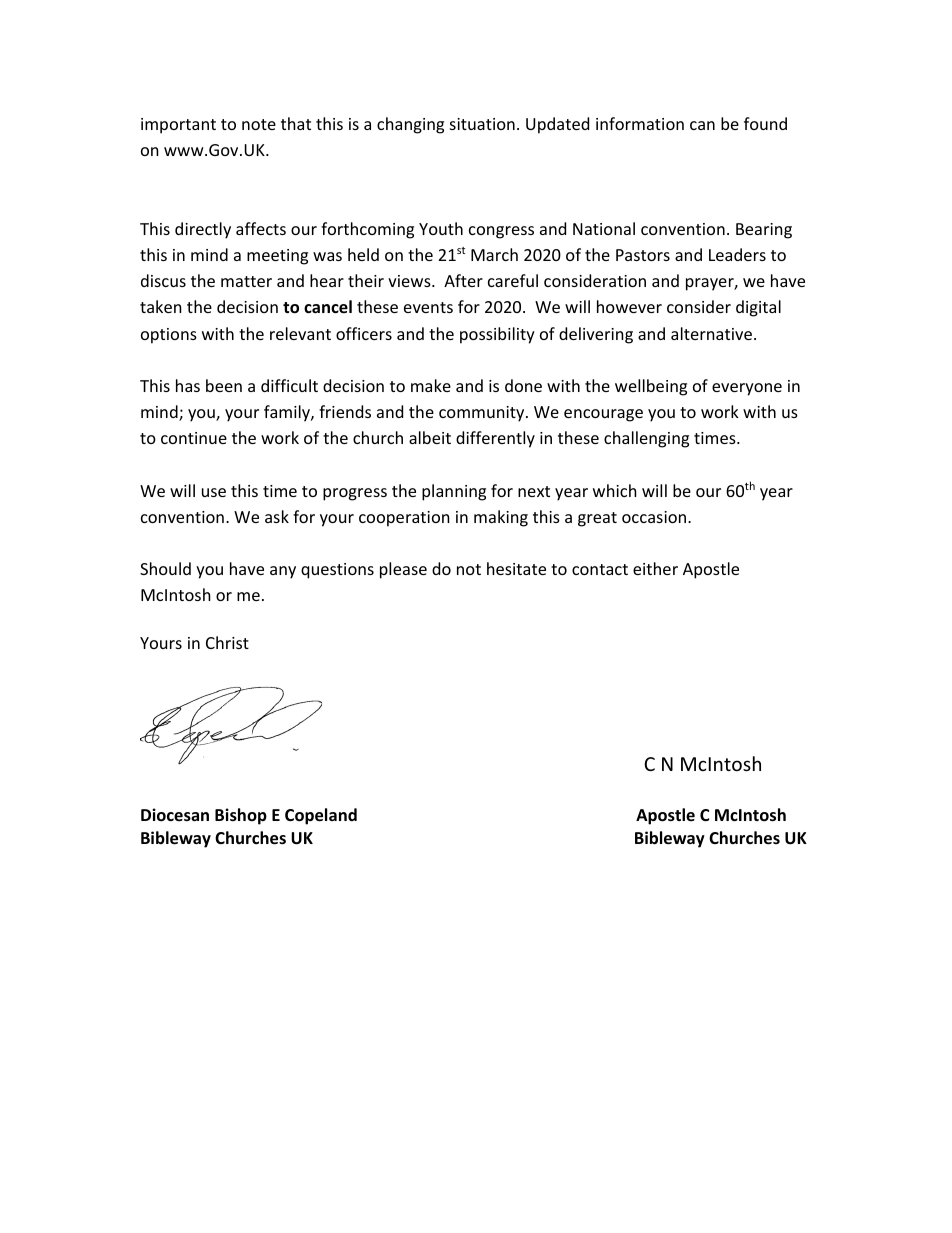  What do you see at coordinates (711, 333) in the document?
I see `alternative` at bounding box center [711, 333].
